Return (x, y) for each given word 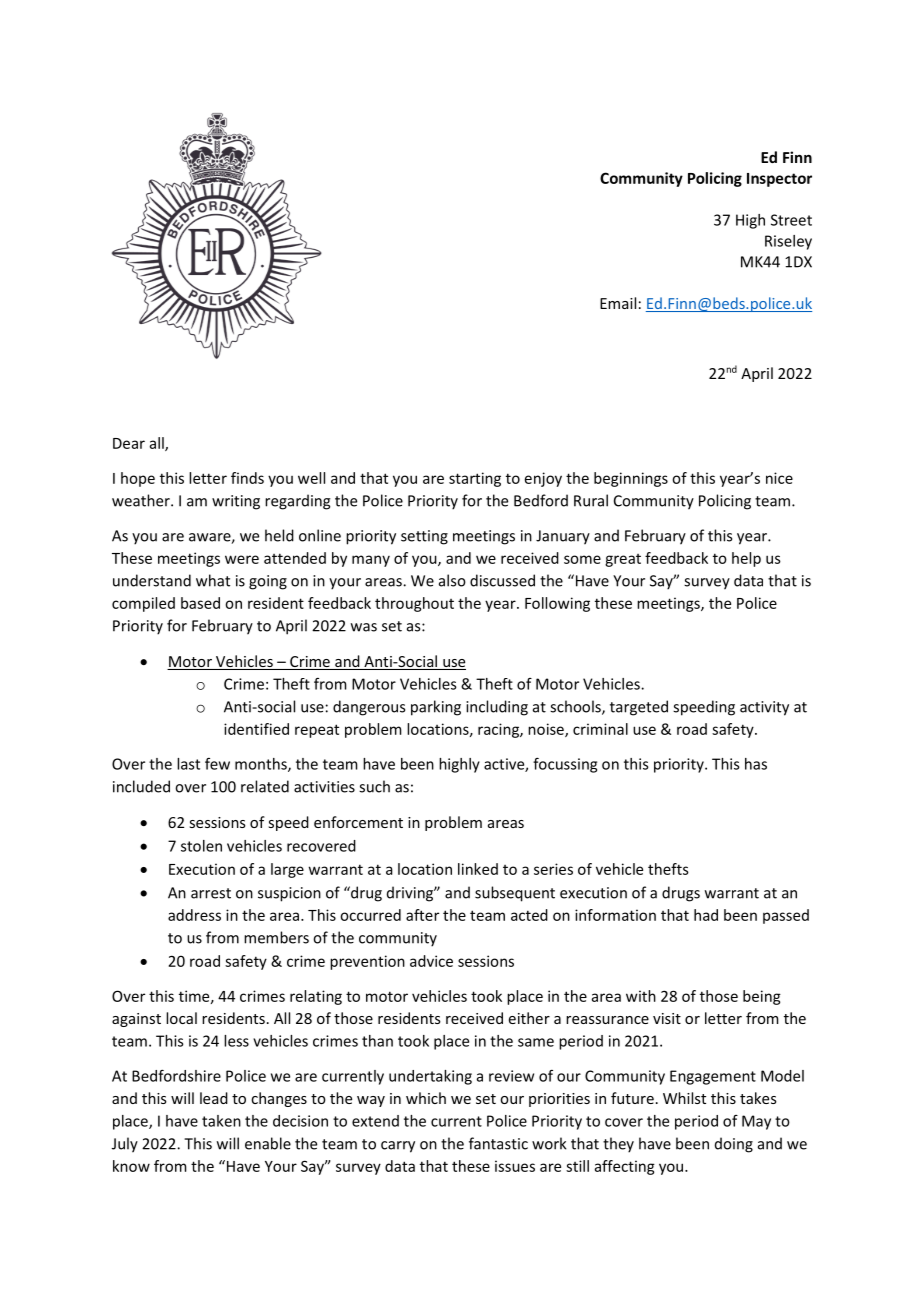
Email (618, 303)
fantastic (498, 1143)
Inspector (779, 180)
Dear (129, 443)
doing (734, 1145)
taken (221, 1121)
